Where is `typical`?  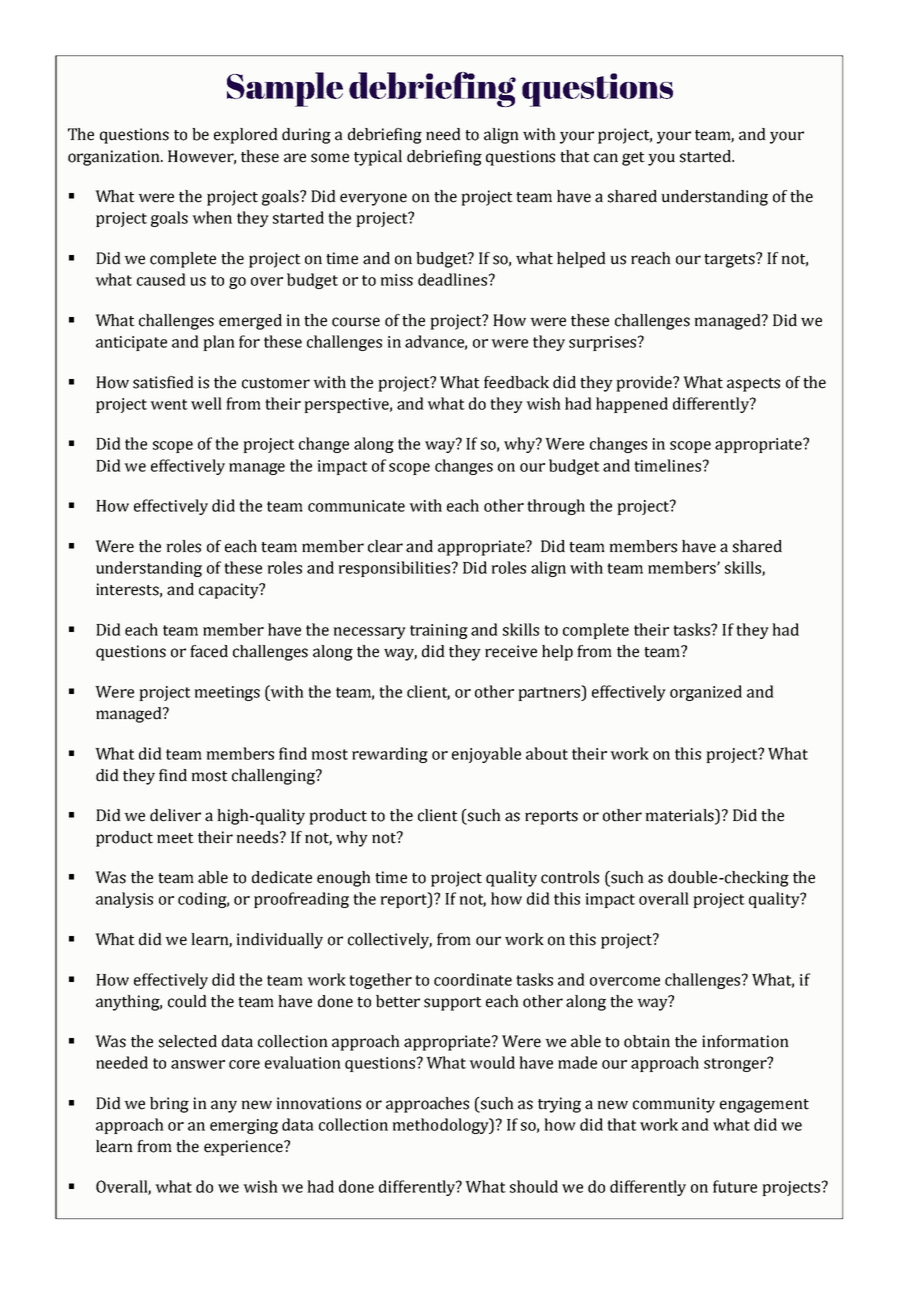
typical is located at coordinates (378, 158).
